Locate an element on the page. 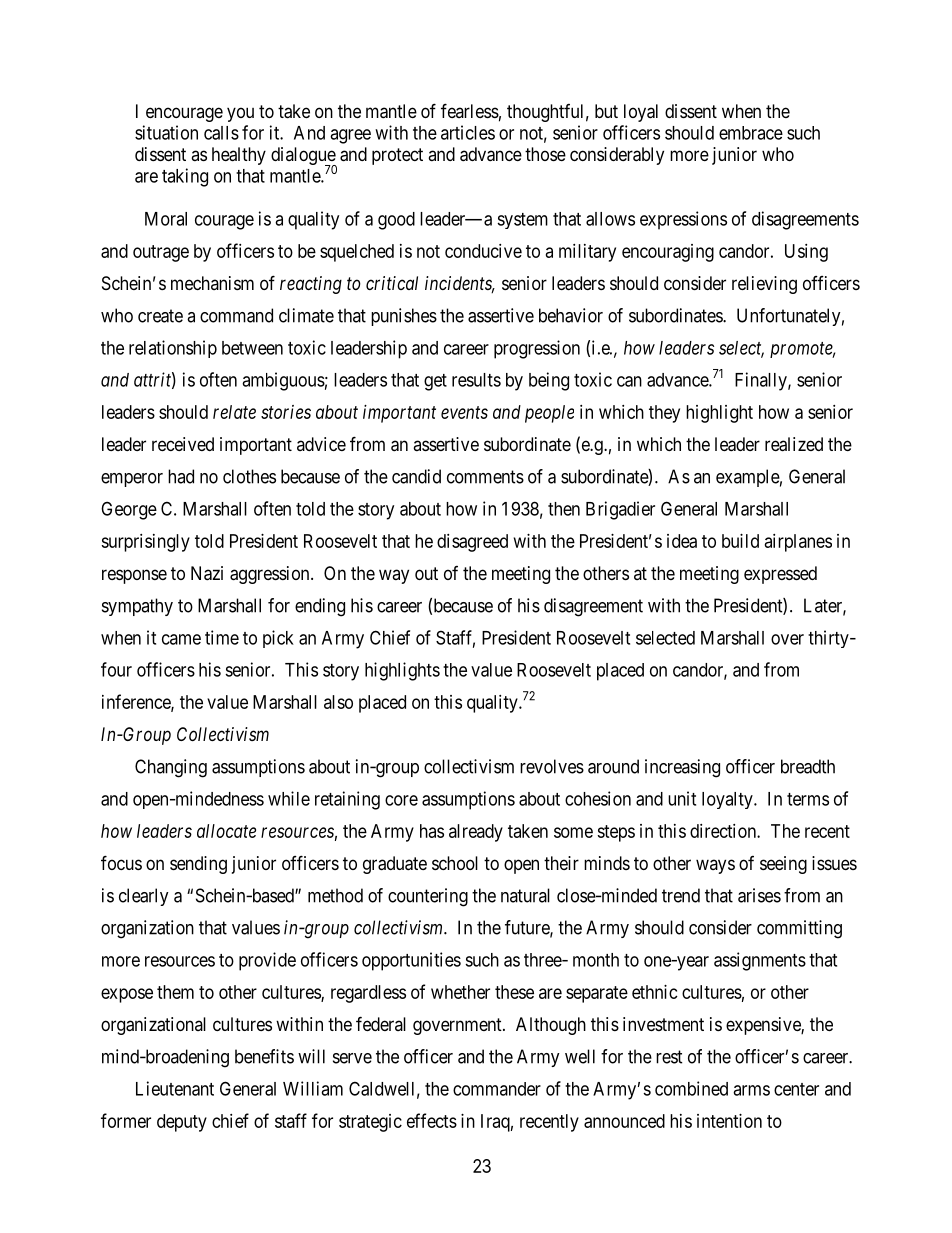 This document has width=952, height=1233. expressed is located at coordinates (780, 575).
